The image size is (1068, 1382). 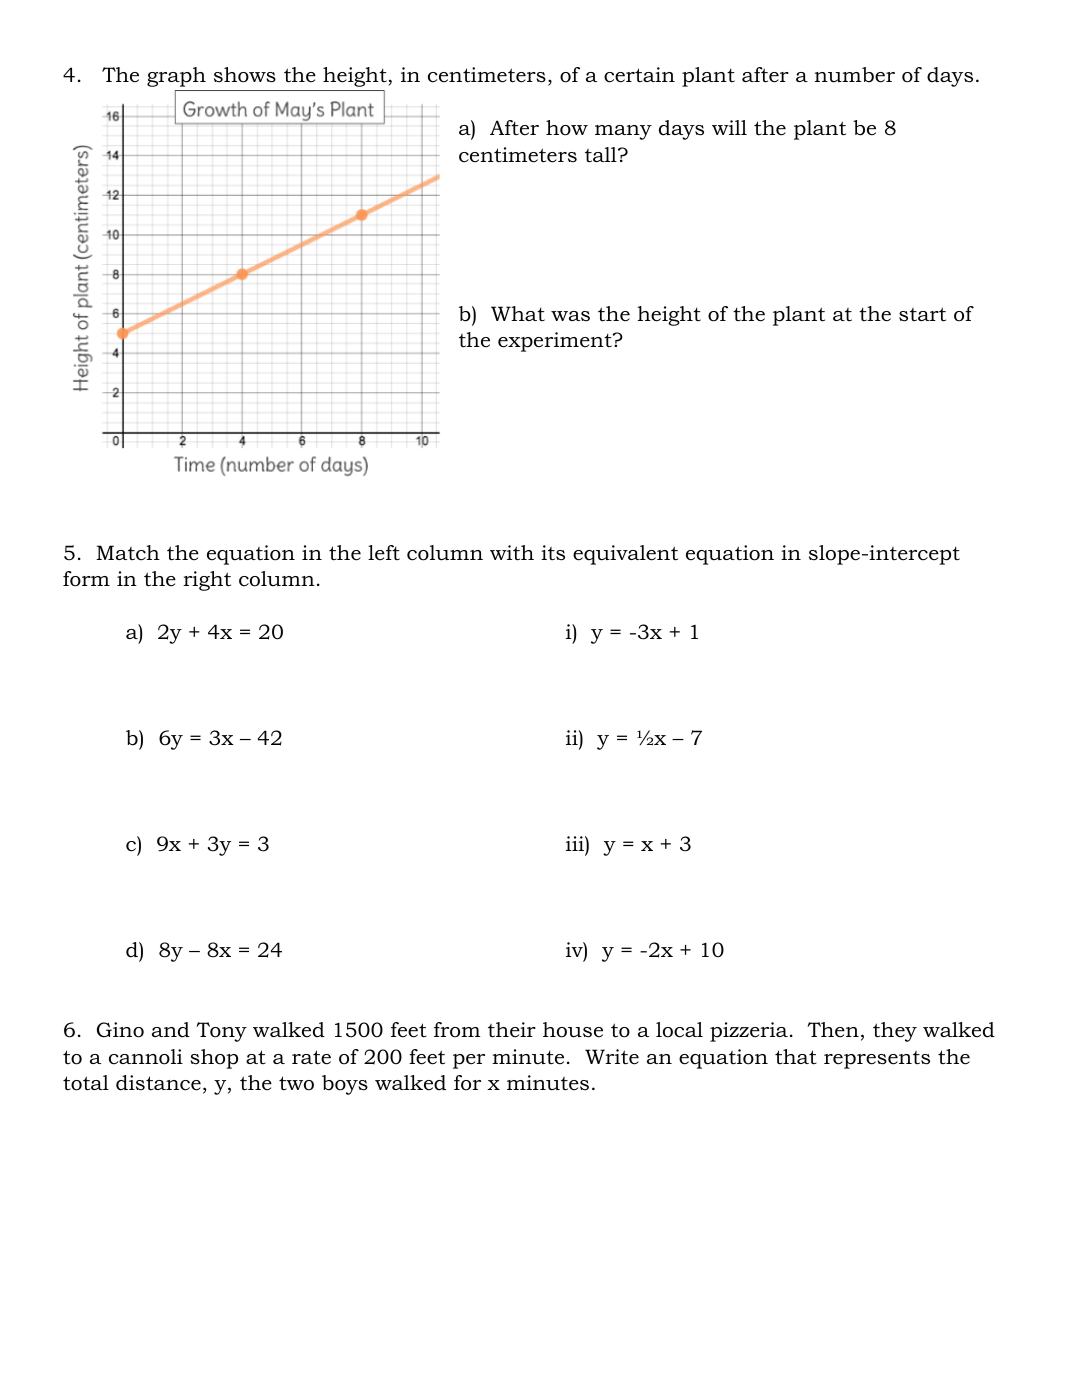 I want to click on and, so click(x=171, y=1030).
